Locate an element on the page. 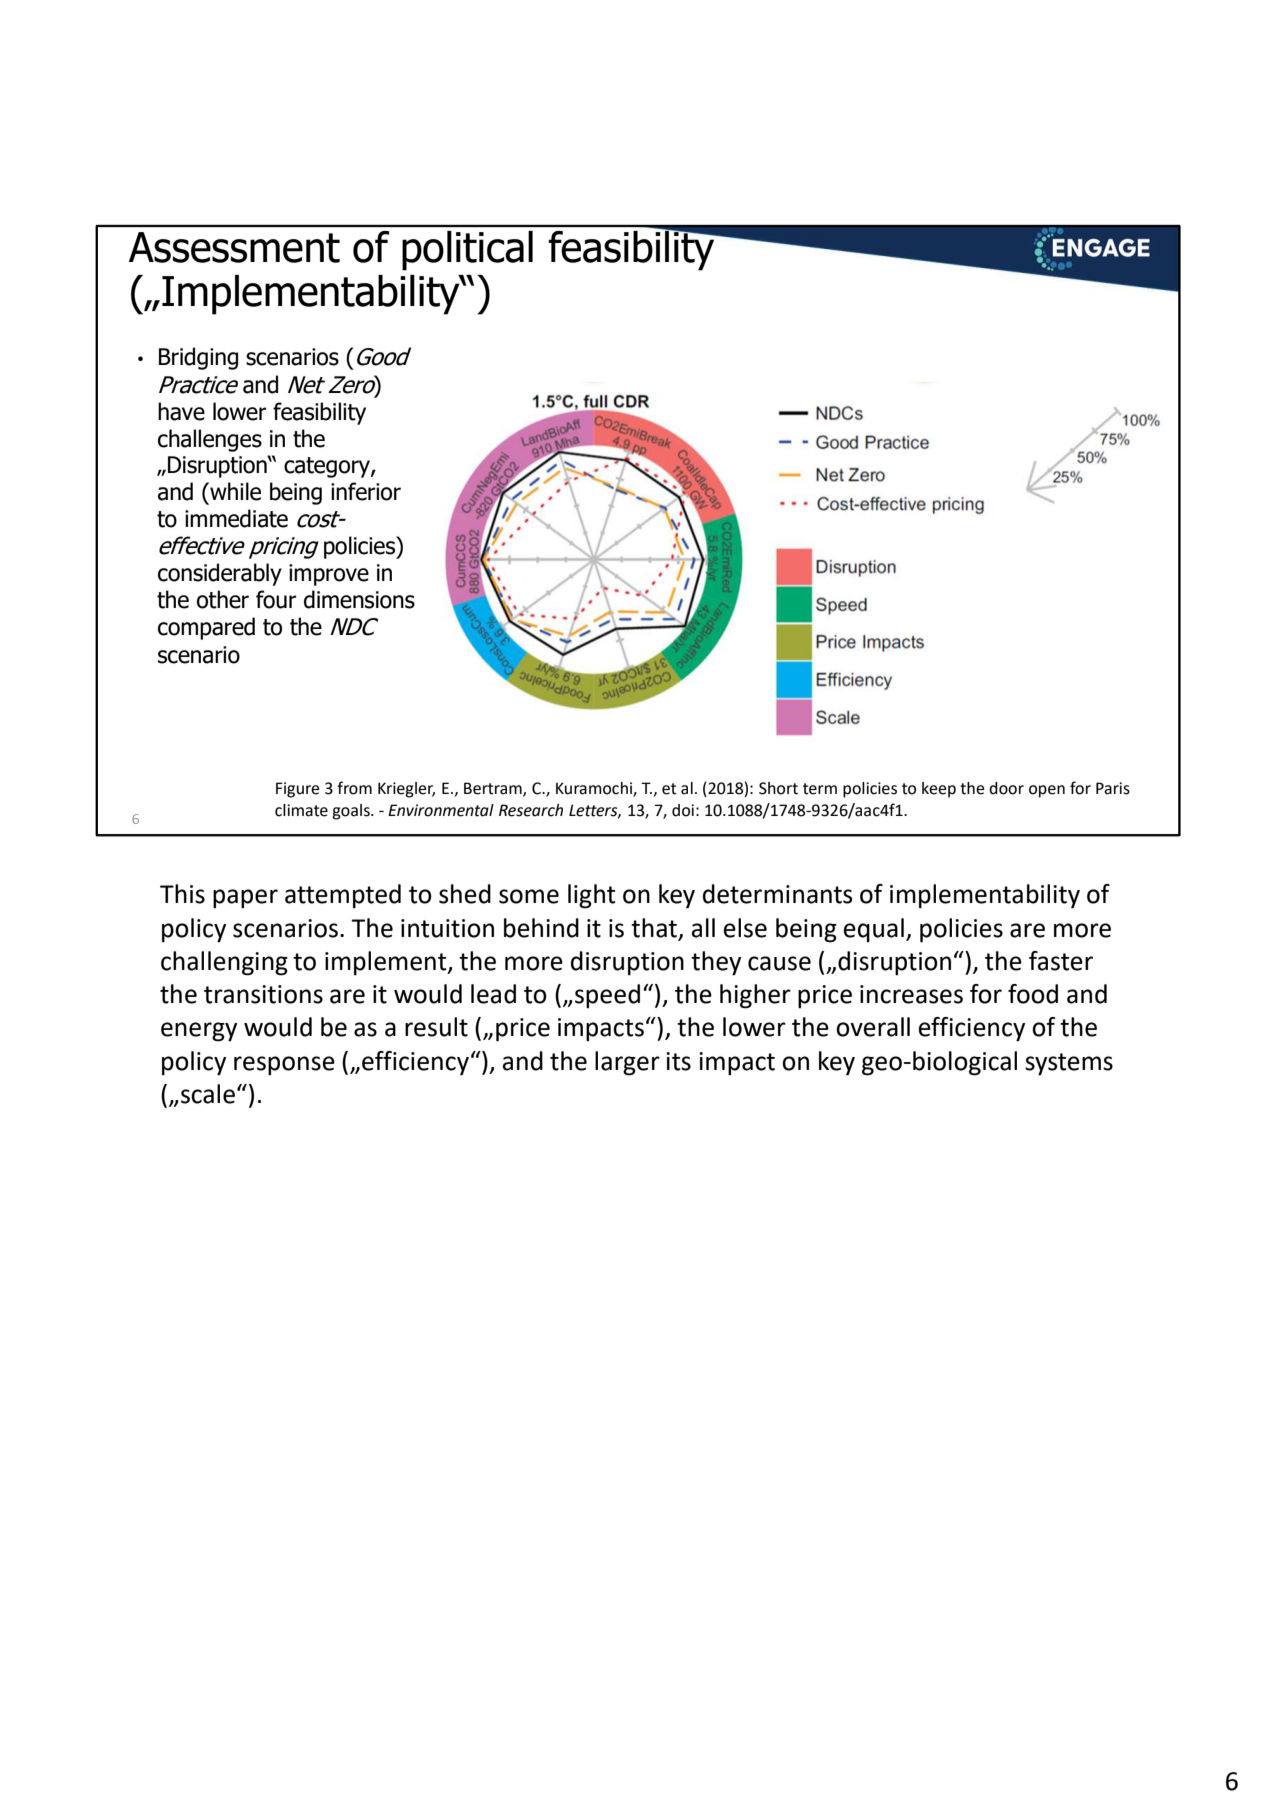 The height and width of the image is (1806, 1276). response is located at coordinates (284, 1066).
